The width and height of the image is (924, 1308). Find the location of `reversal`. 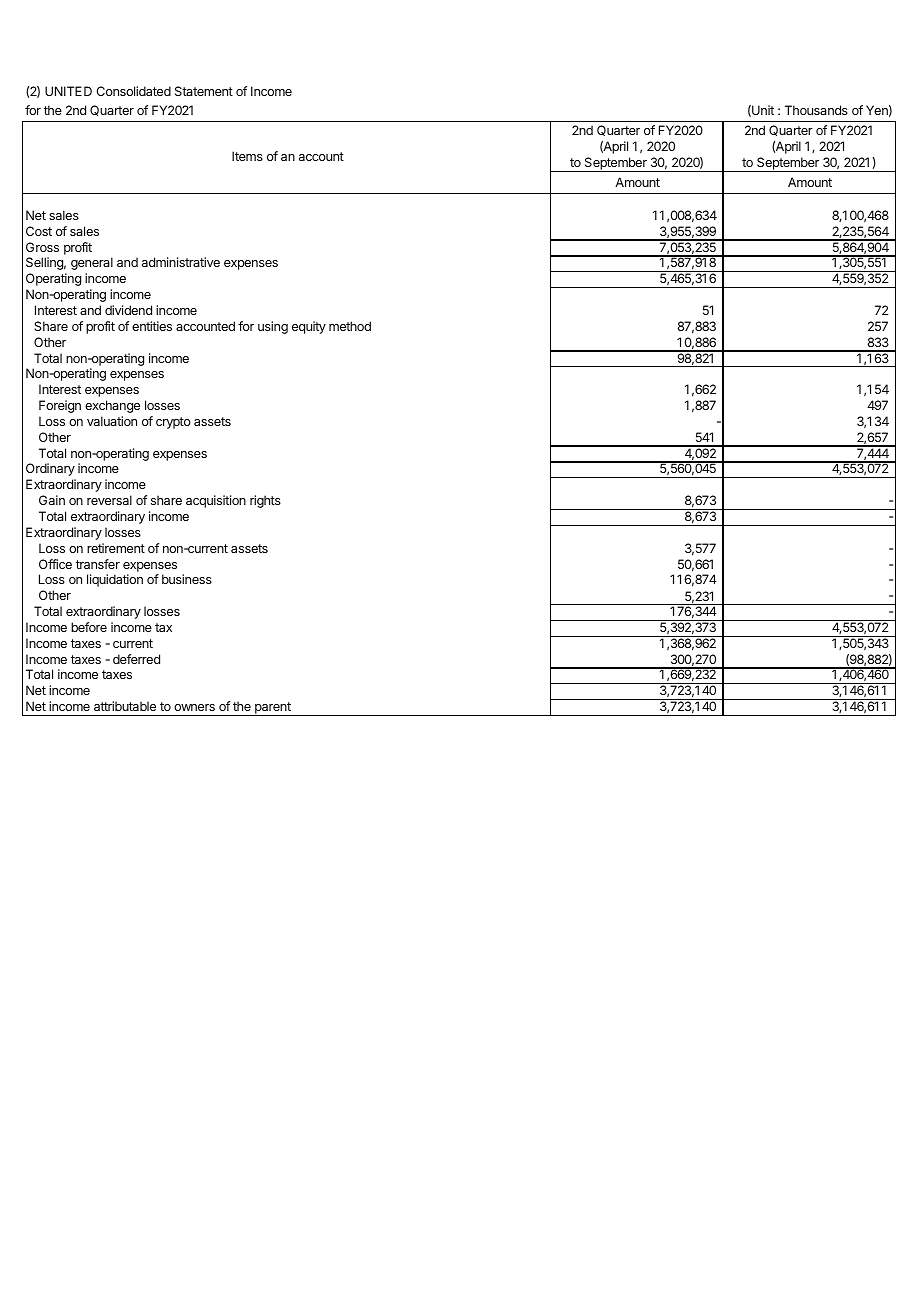

reversal is located at coordinates (109, 500).
